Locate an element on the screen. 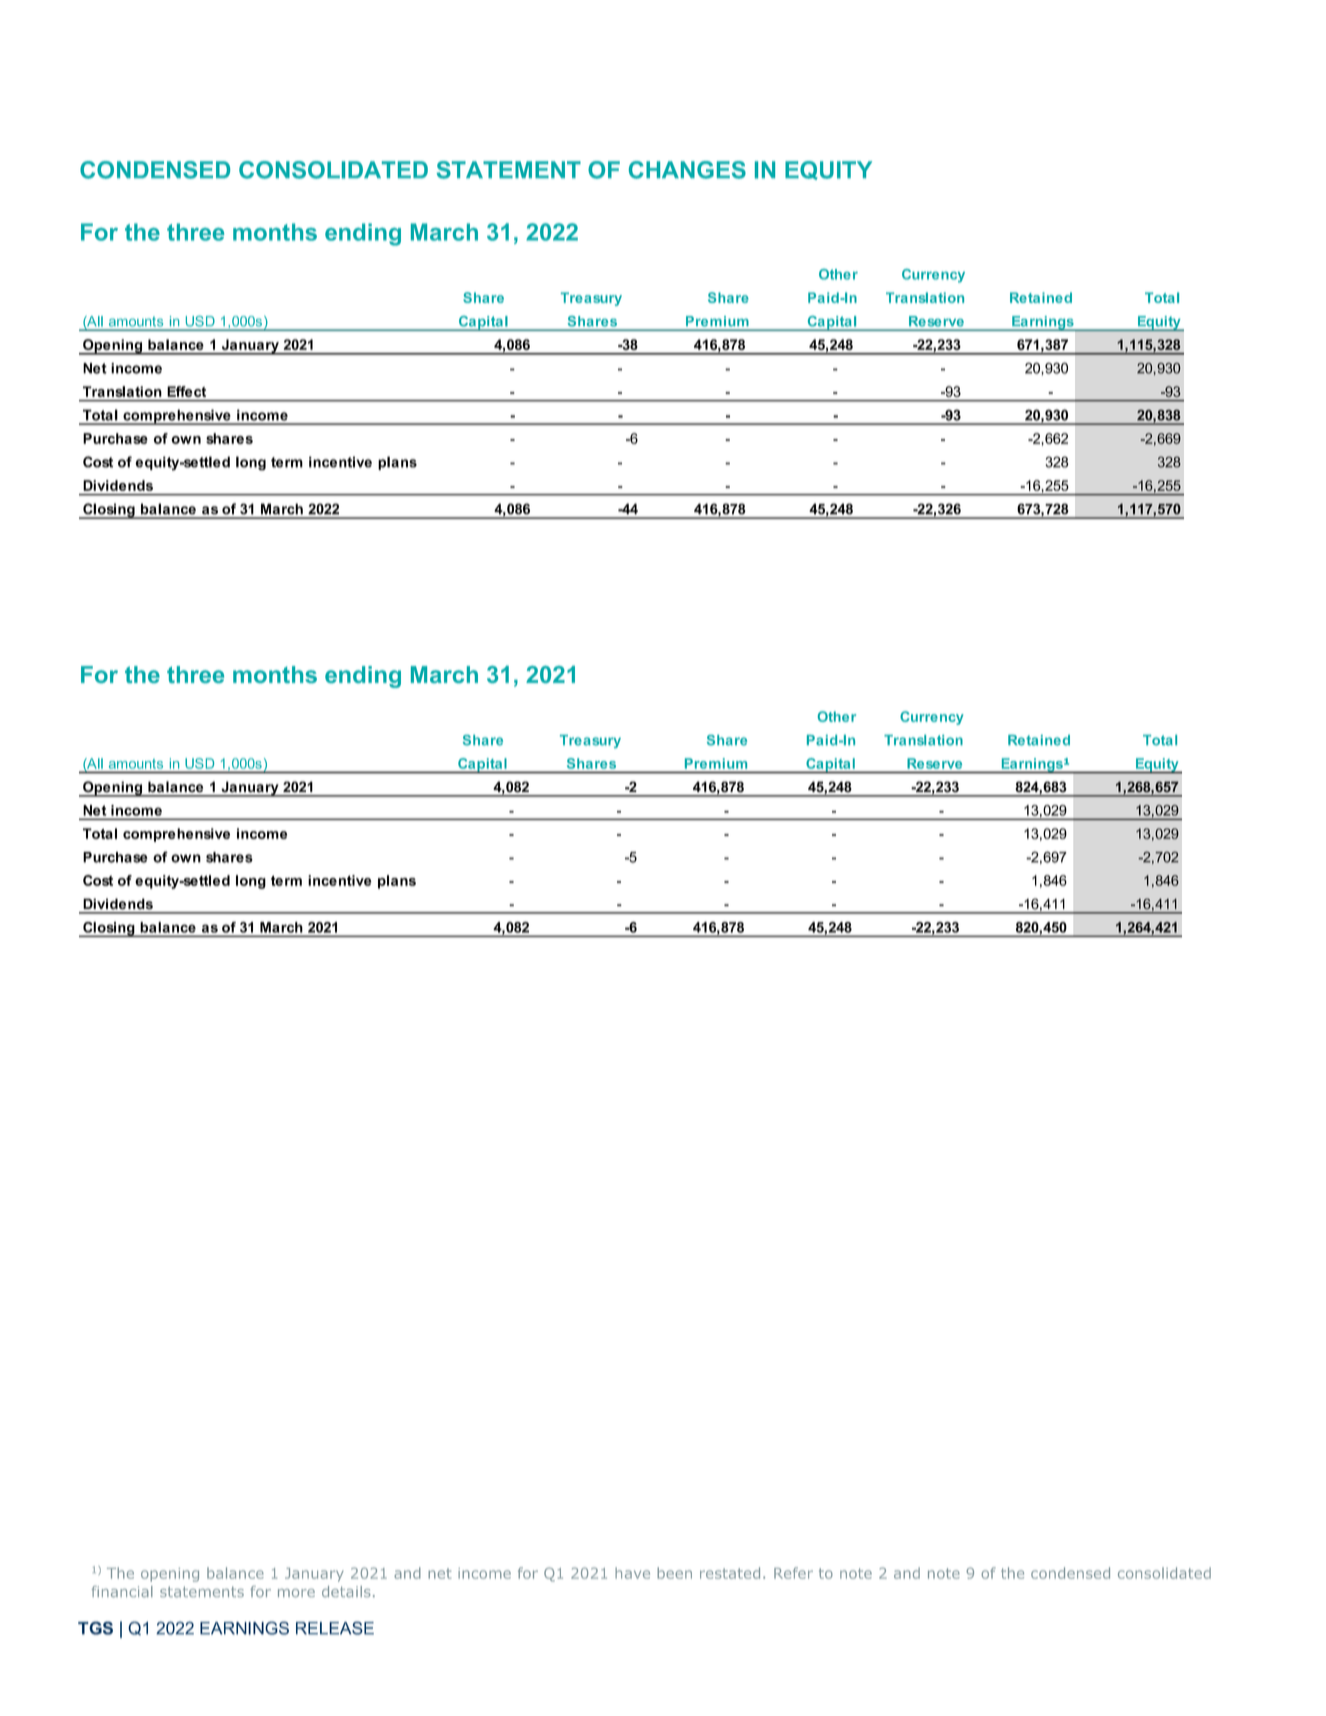 The image size is (1326, 1716). Effect is located at coordinates (186, 391).
